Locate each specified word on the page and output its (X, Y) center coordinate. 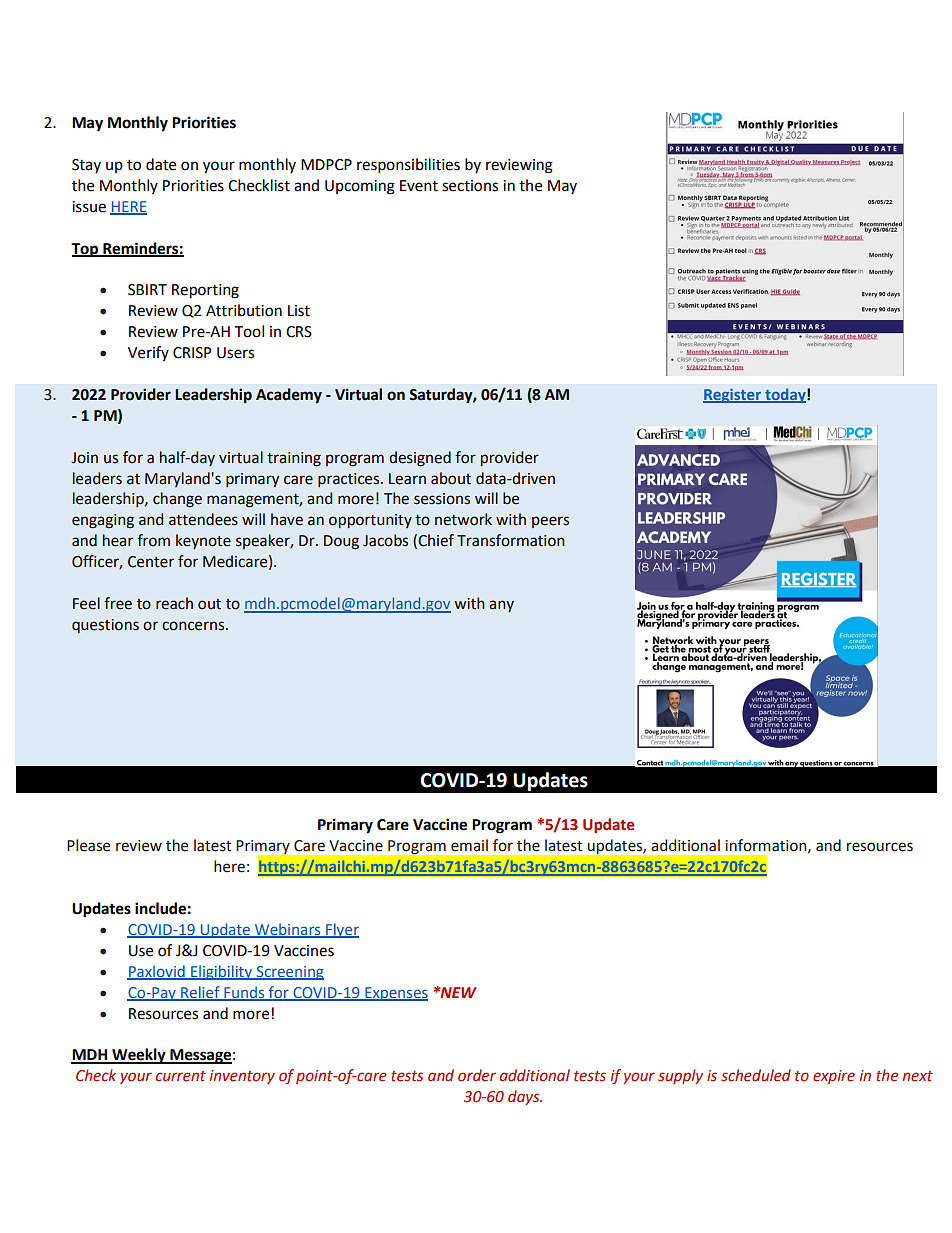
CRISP (192, 353)
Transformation (511, 540)
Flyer (341, 930)
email (469, 845)
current (181, 1076)
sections (470, 186)
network (463, 519)
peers (550, 522)
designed (420, 459)
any (501, 606)
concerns (194, 626)
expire (834, 1077)
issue (89, 207)
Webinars (288, 930)
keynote (203, 541)
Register (733, 396)
